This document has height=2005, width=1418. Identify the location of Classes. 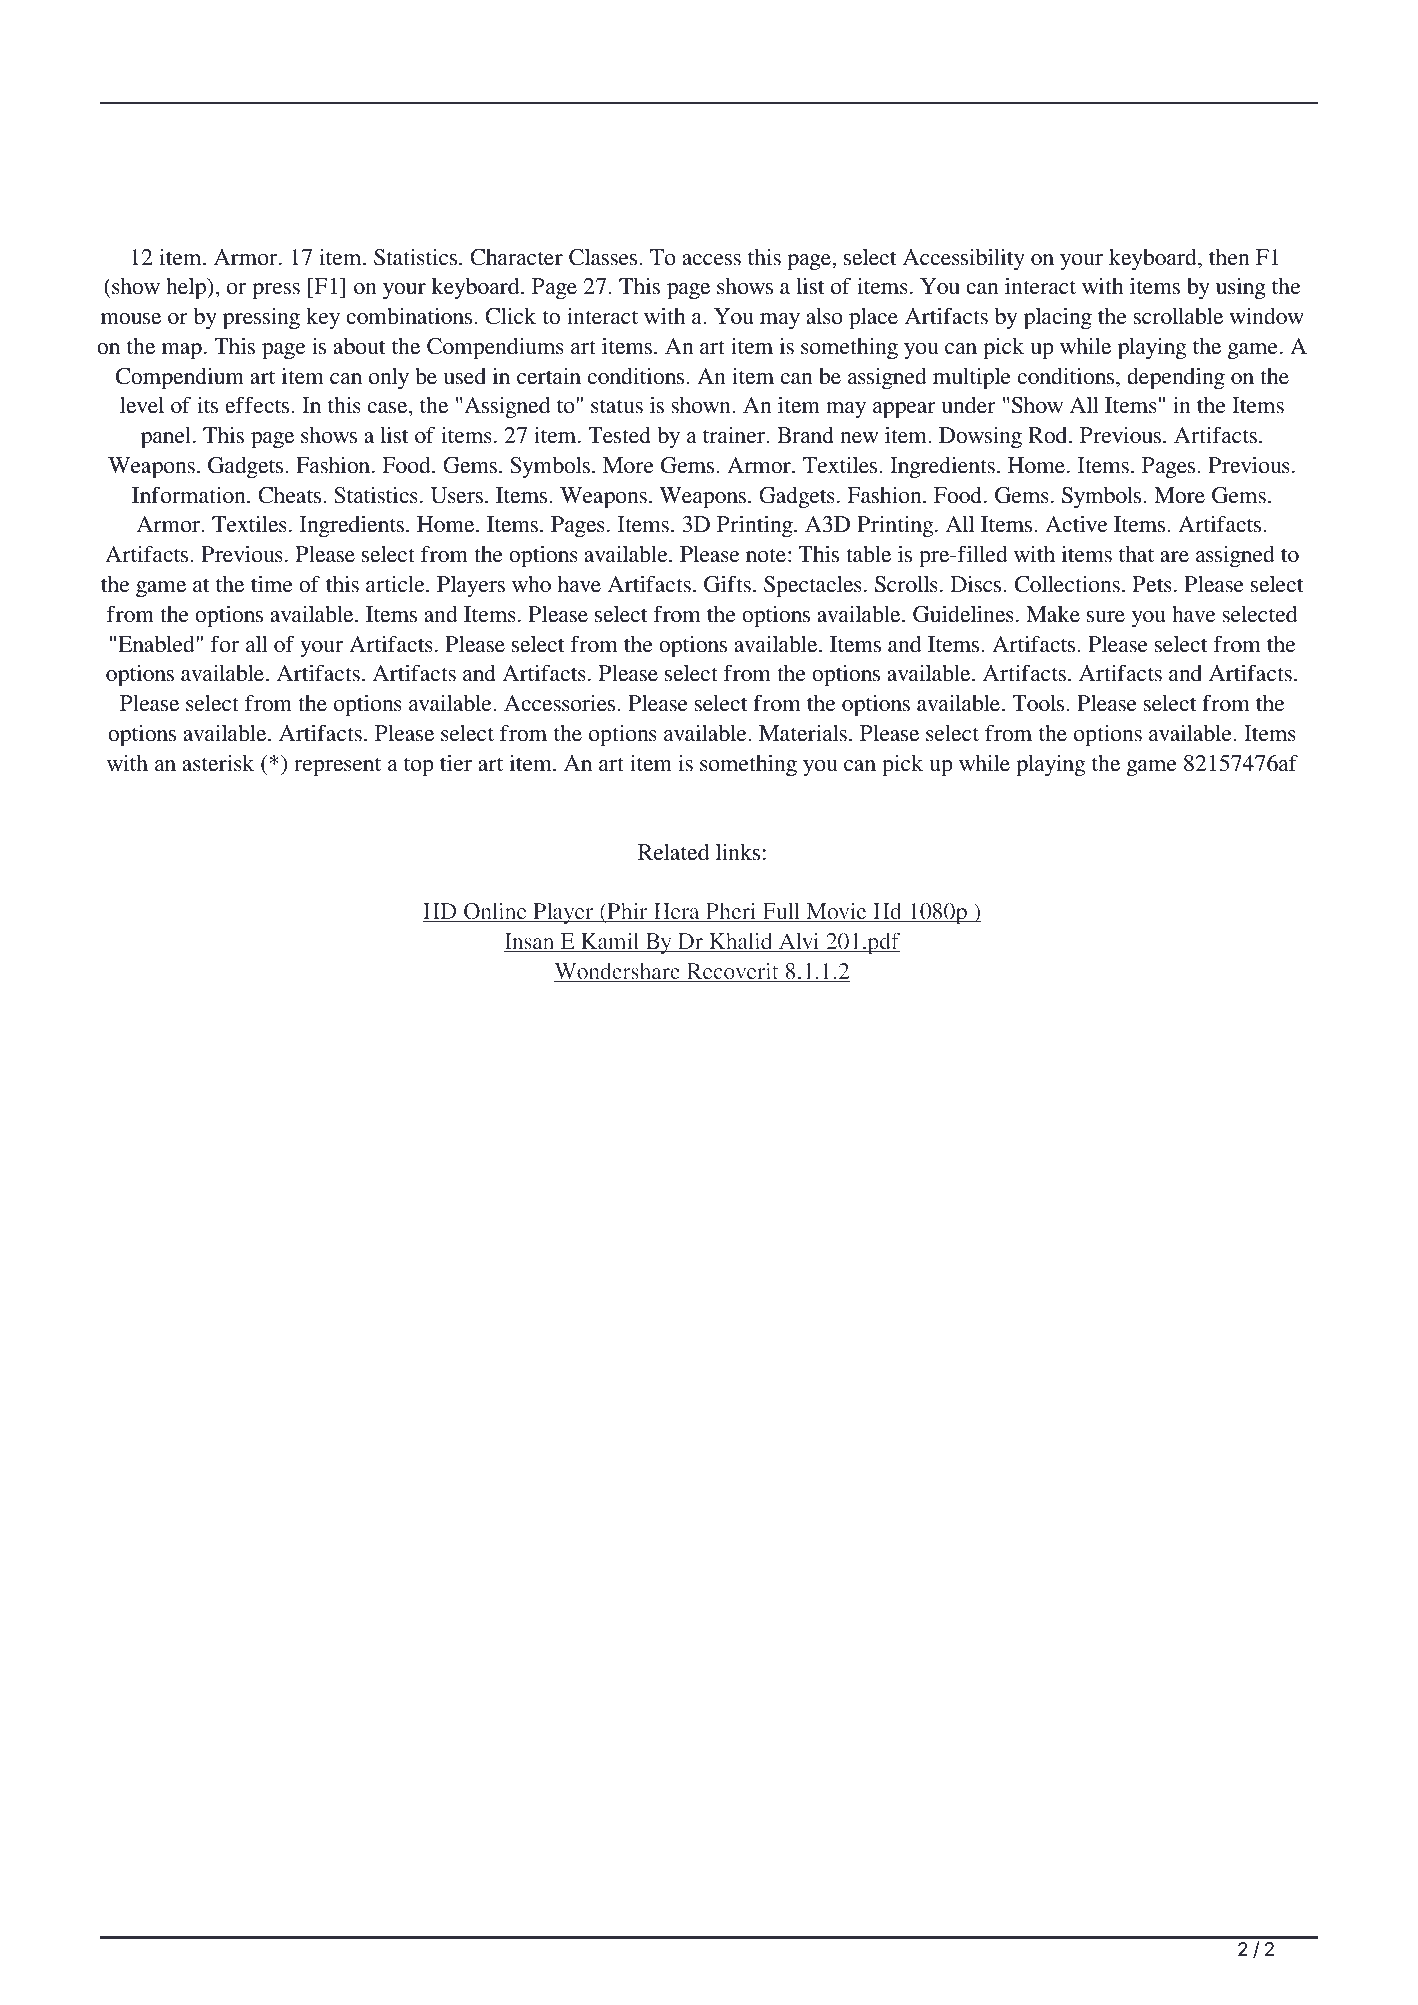
(603, 257).
